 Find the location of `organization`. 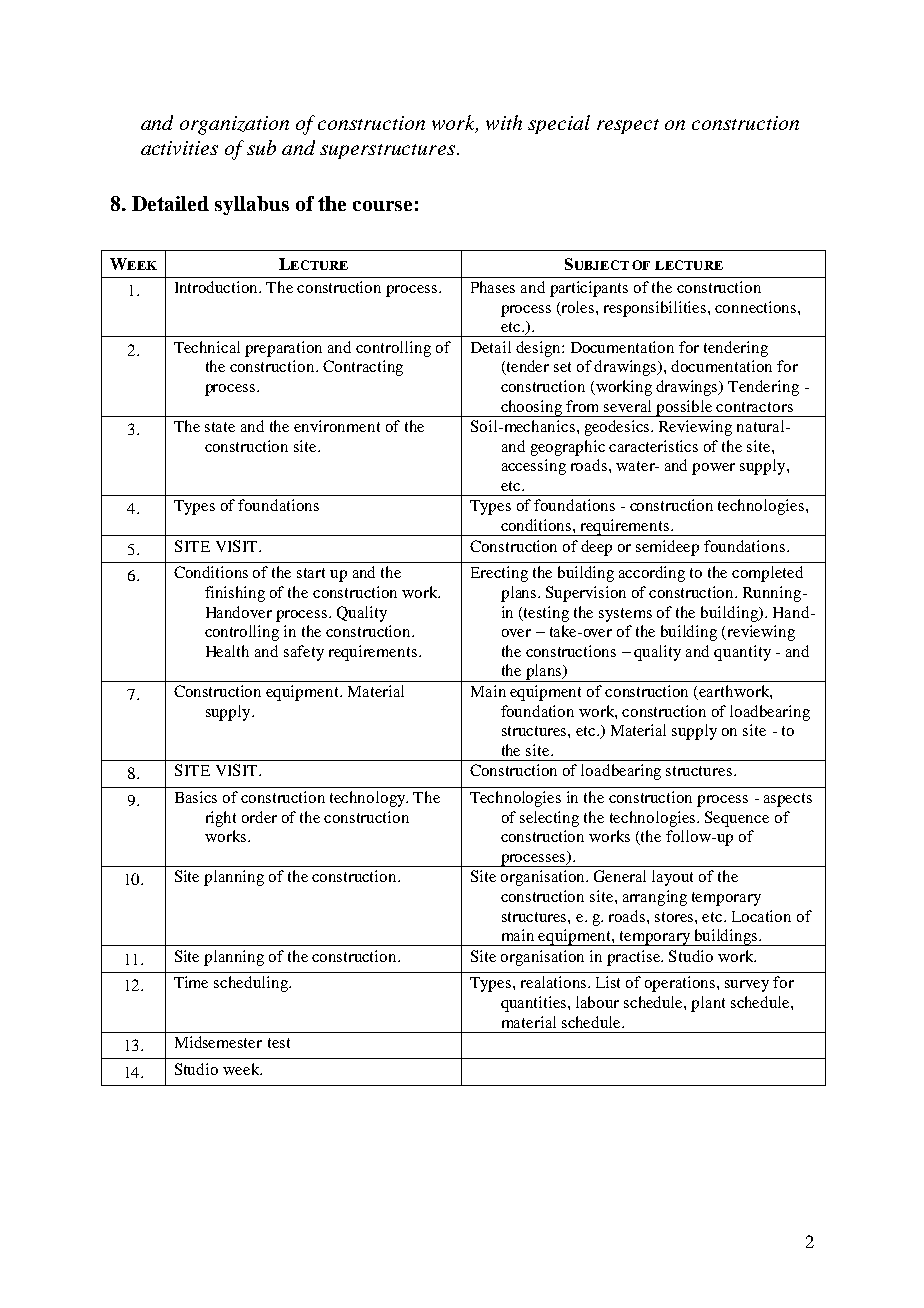

organization is located at coordinates (234, 125).
